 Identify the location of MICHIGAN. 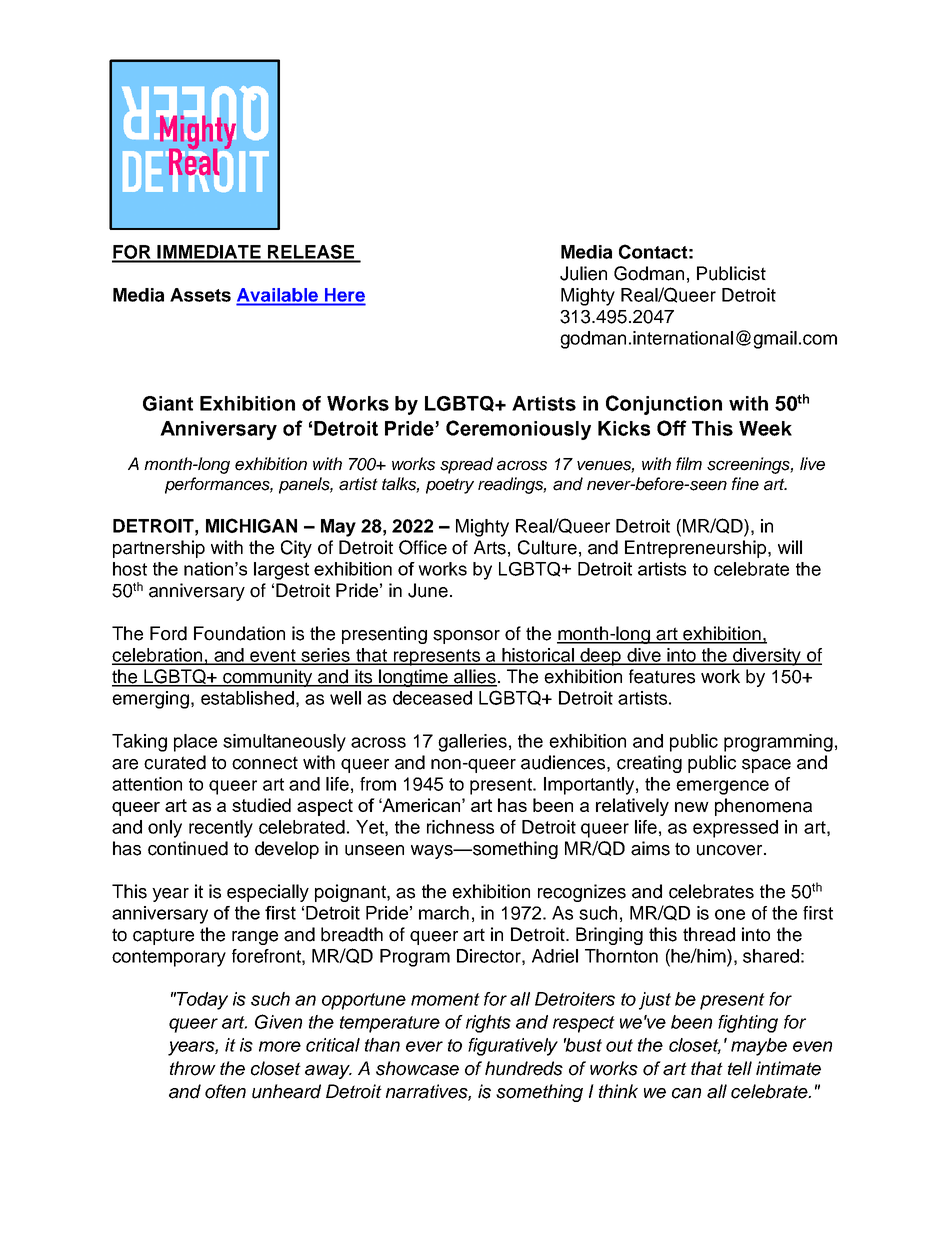
(251, 525).
